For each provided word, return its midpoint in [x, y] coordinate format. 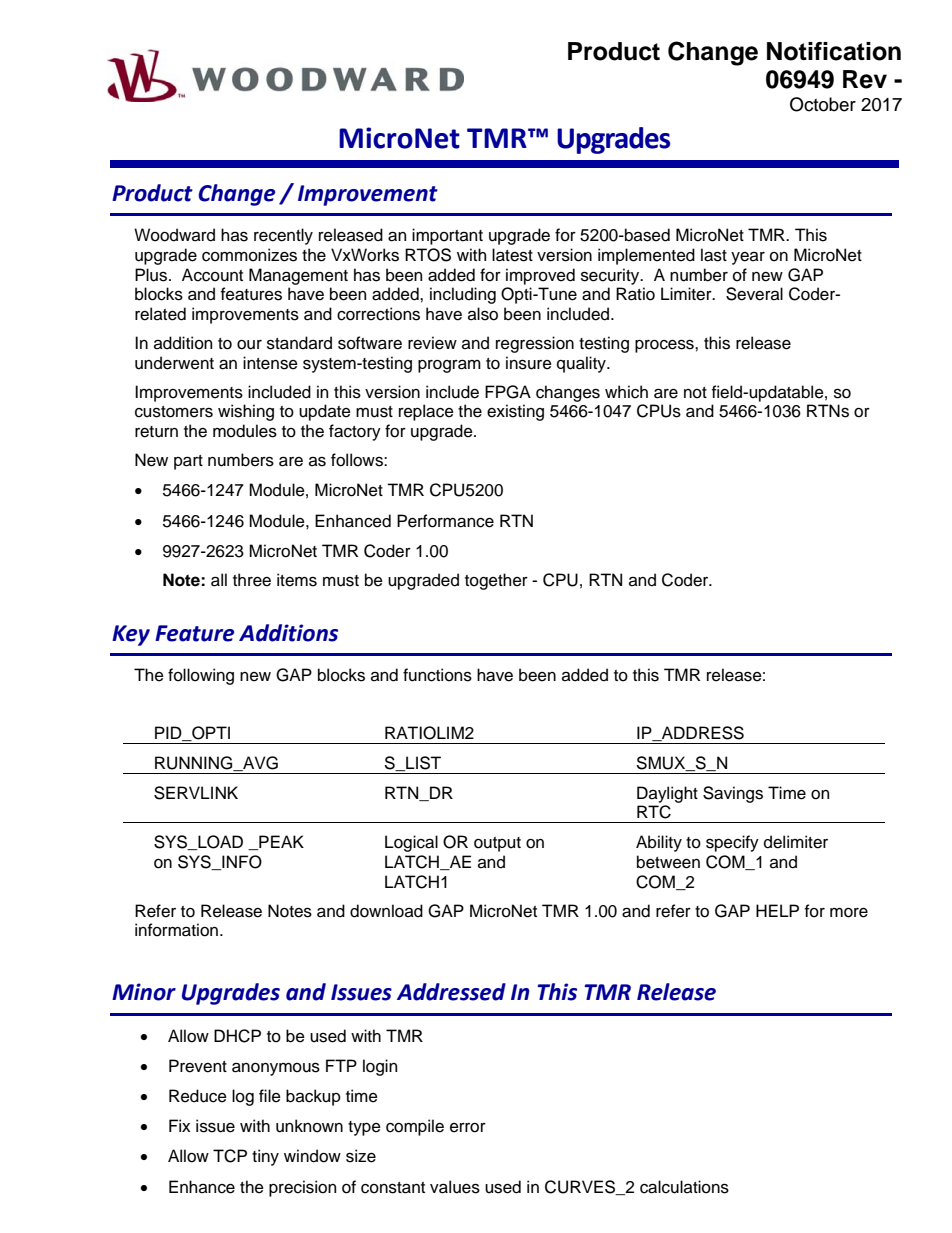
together [496, 581]
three [252, 580]
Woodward [174, 235]
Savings [733, 794]
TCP [230, 1156]
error [468, 1128]
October [823, 104]
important [447, 236]
